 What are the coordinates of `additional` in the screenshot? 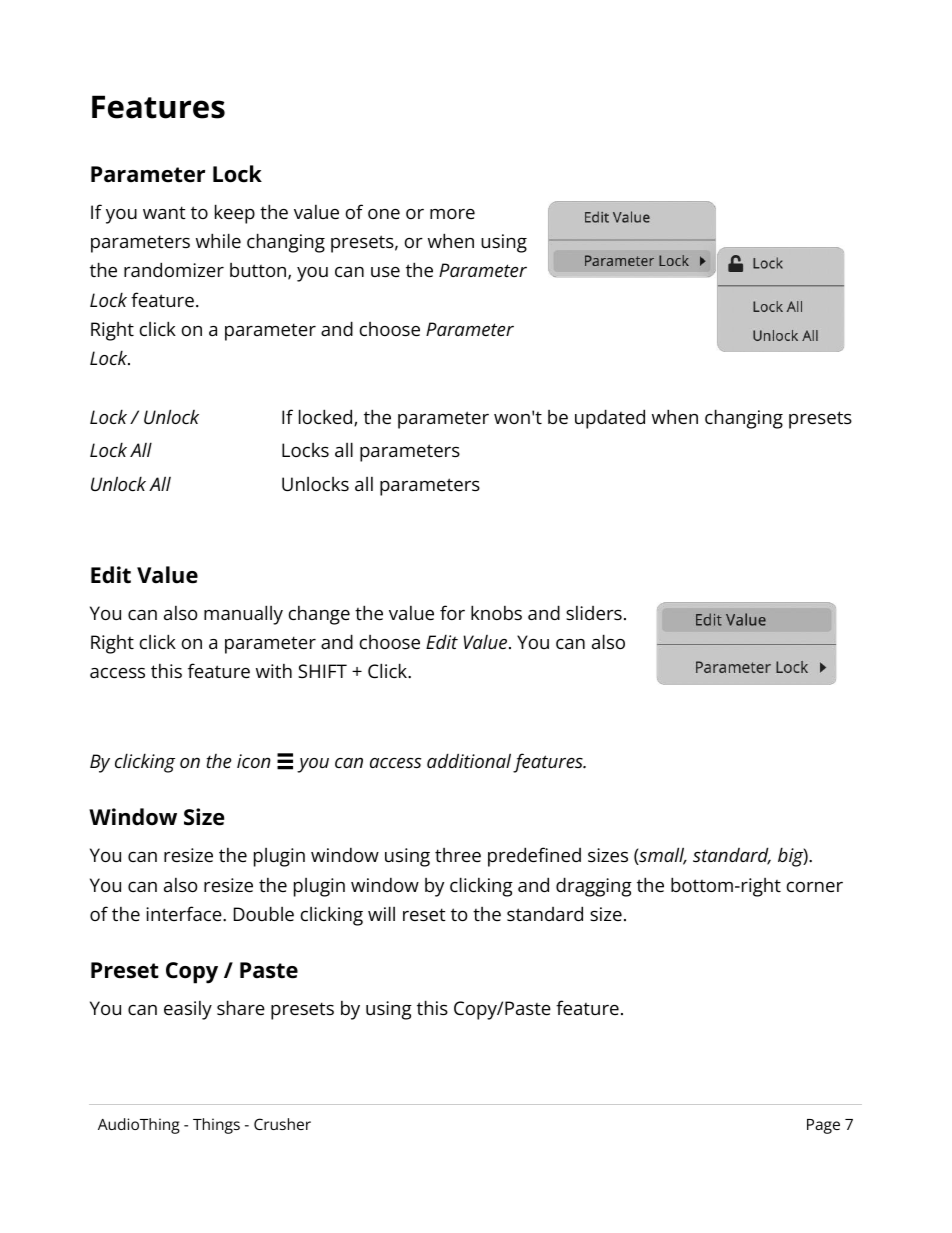 It's located at (469, 760).
